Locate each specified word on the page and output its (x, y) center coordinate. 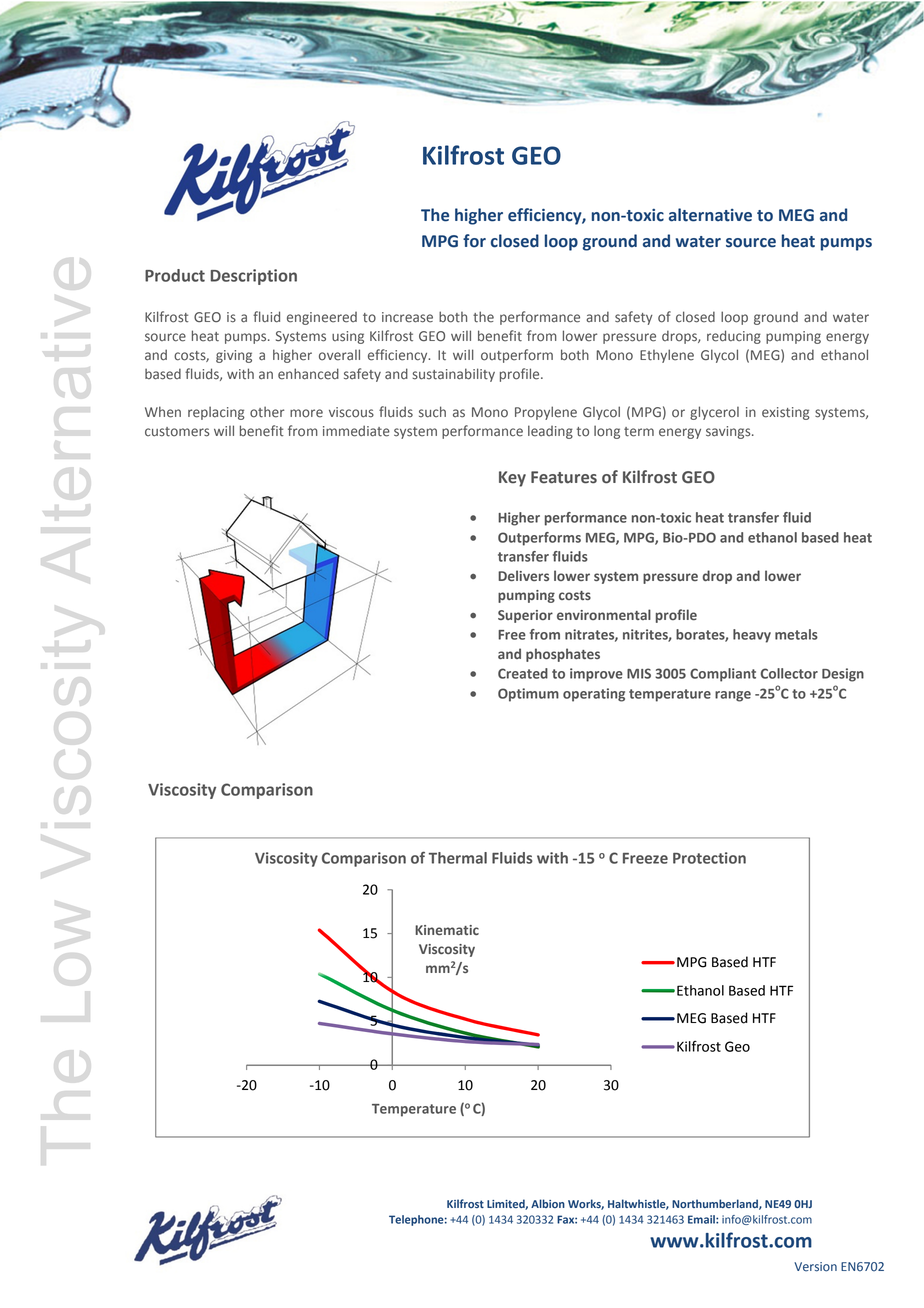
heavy (752, 636)
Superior (525, 616)
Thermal (458, 858)
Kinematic (447, 930)
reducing (734, 337)
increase (407, 317)
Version (815, 1267)
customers (177, 432)
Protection (709, 858)
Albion (548, 1203)
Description (254, 277)
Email (702, 1219)
